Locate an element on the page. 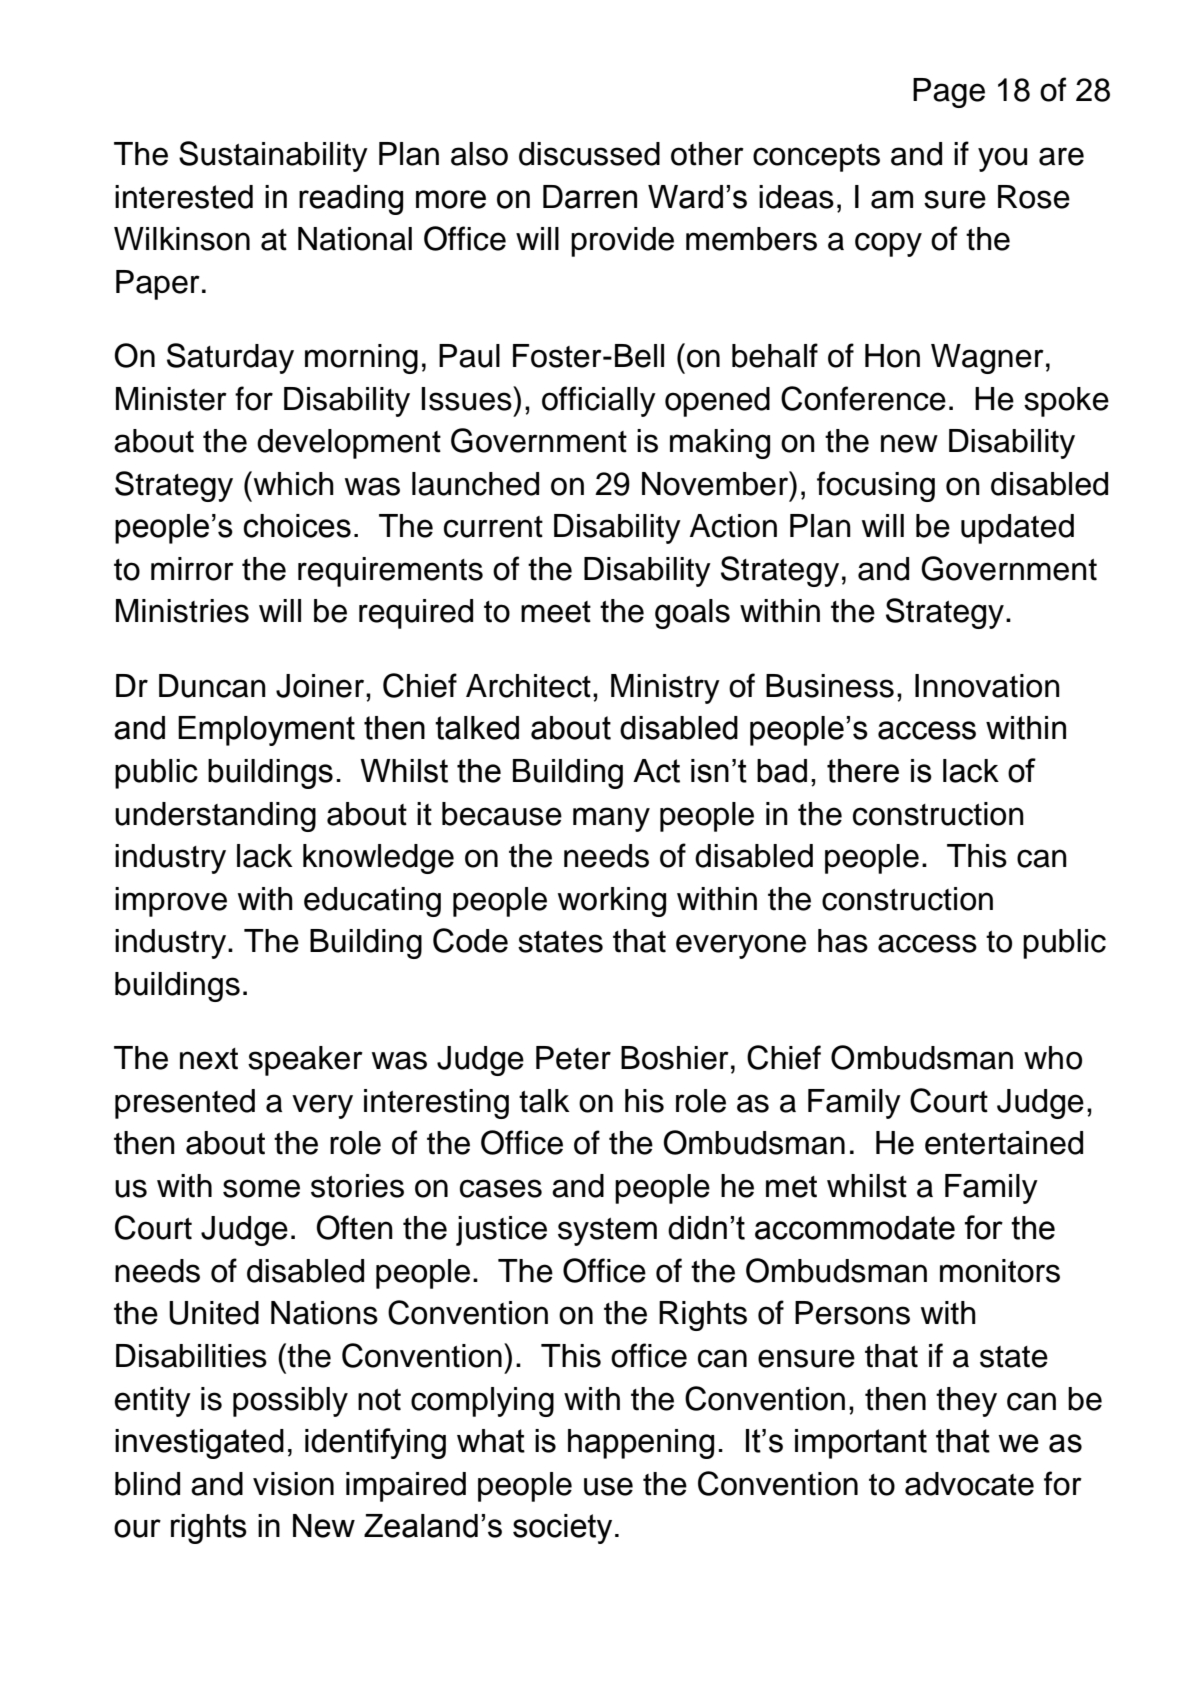 This image has width=1197, height=1693. updated is located at coordinates (1017, 529).
